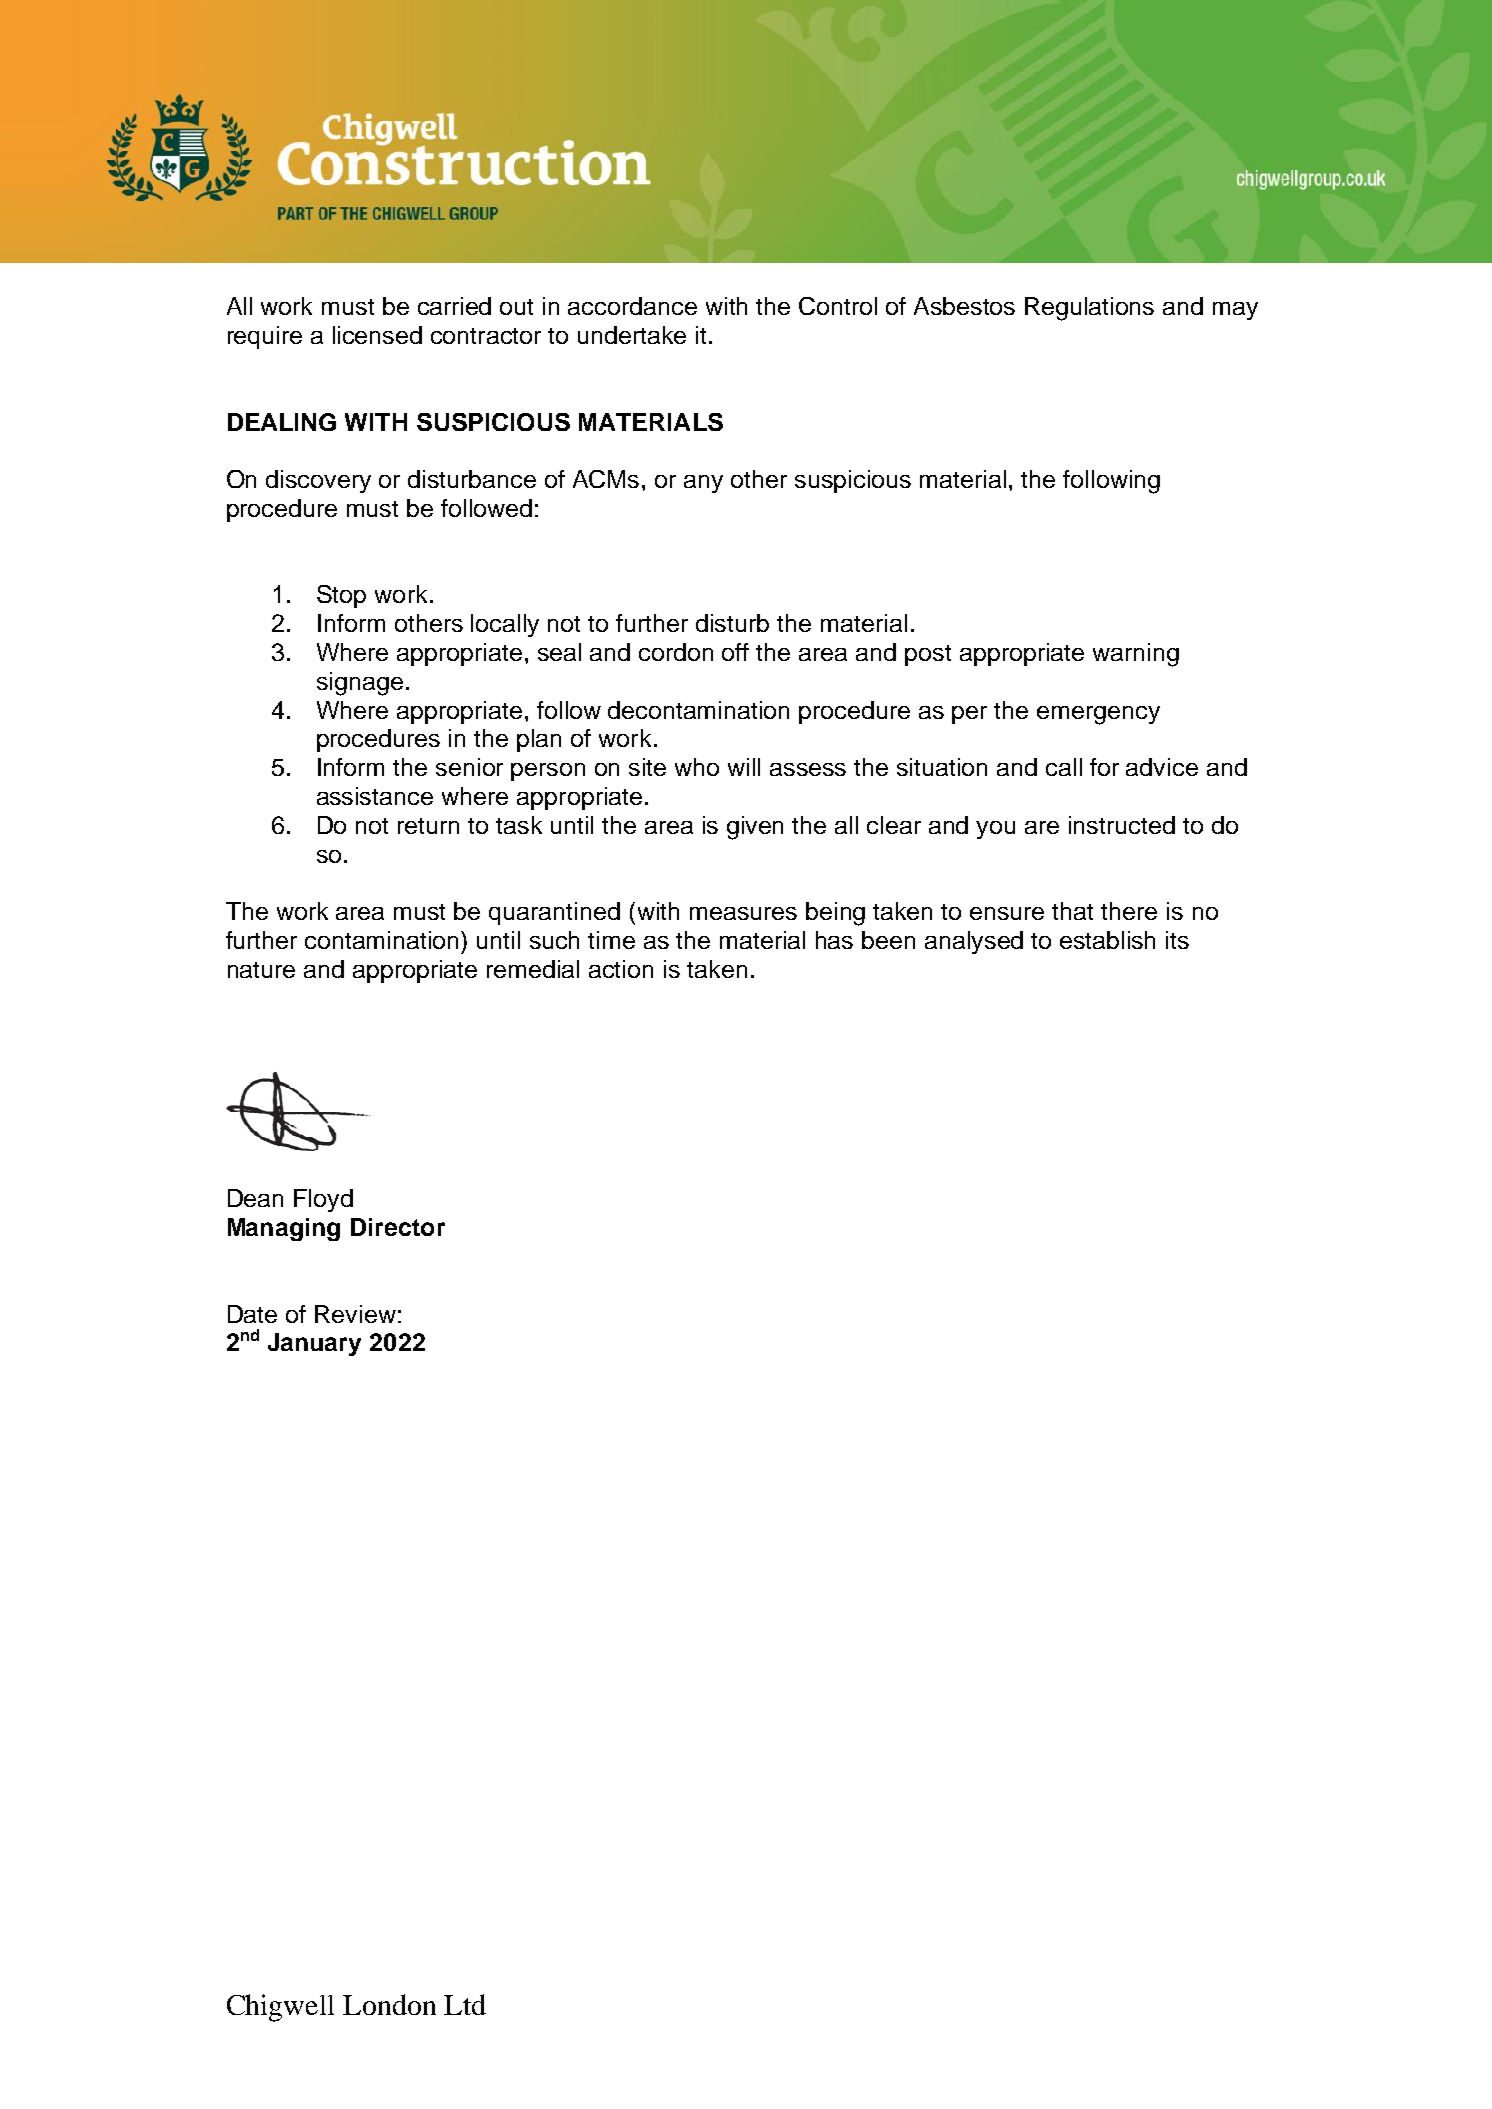  Describe the element at coordinates (377, 335) in the screenshot. I see `licensed` at that location.
